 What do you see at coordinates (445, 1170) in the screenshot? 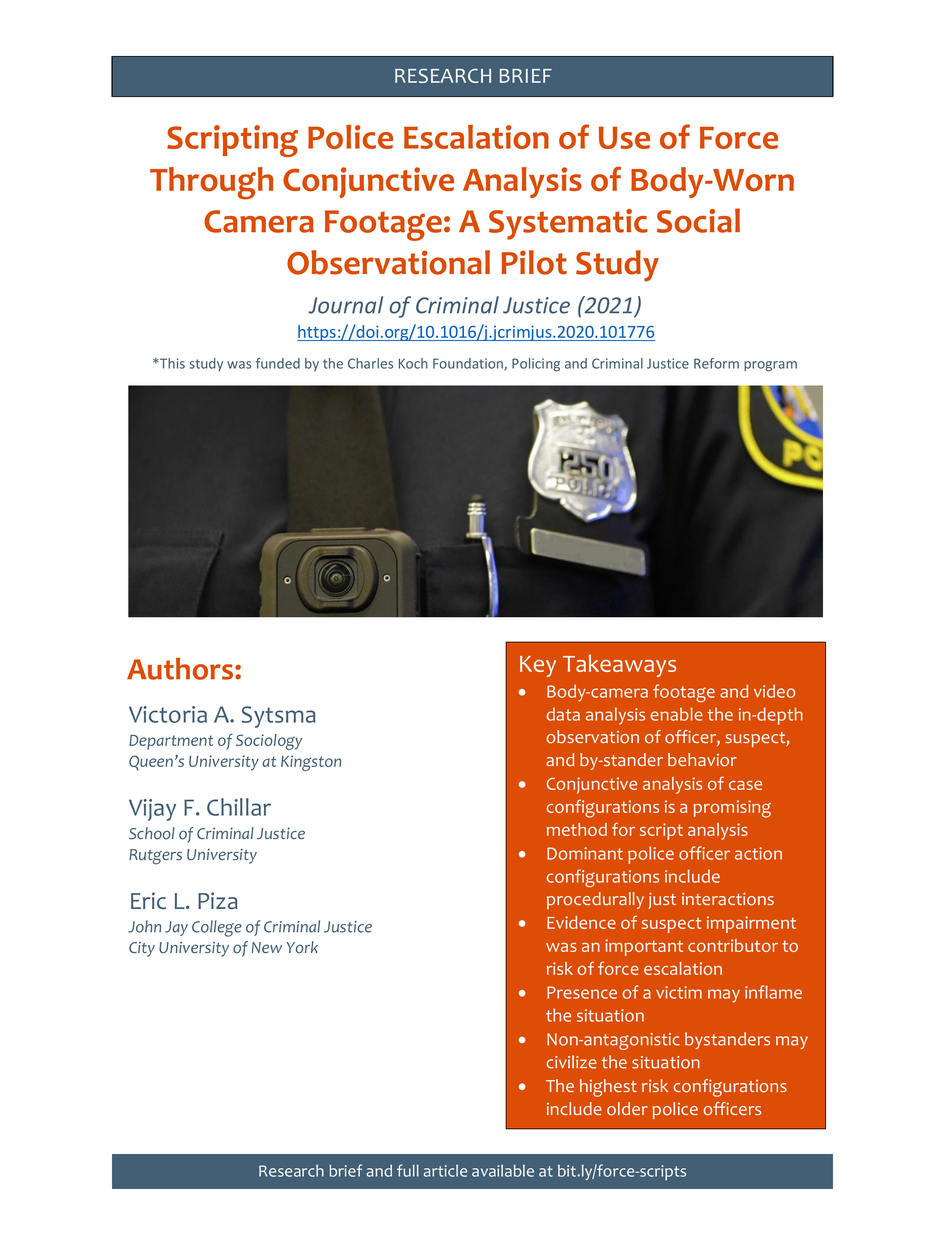
I see `article` at bounding box center [445, 1170].
